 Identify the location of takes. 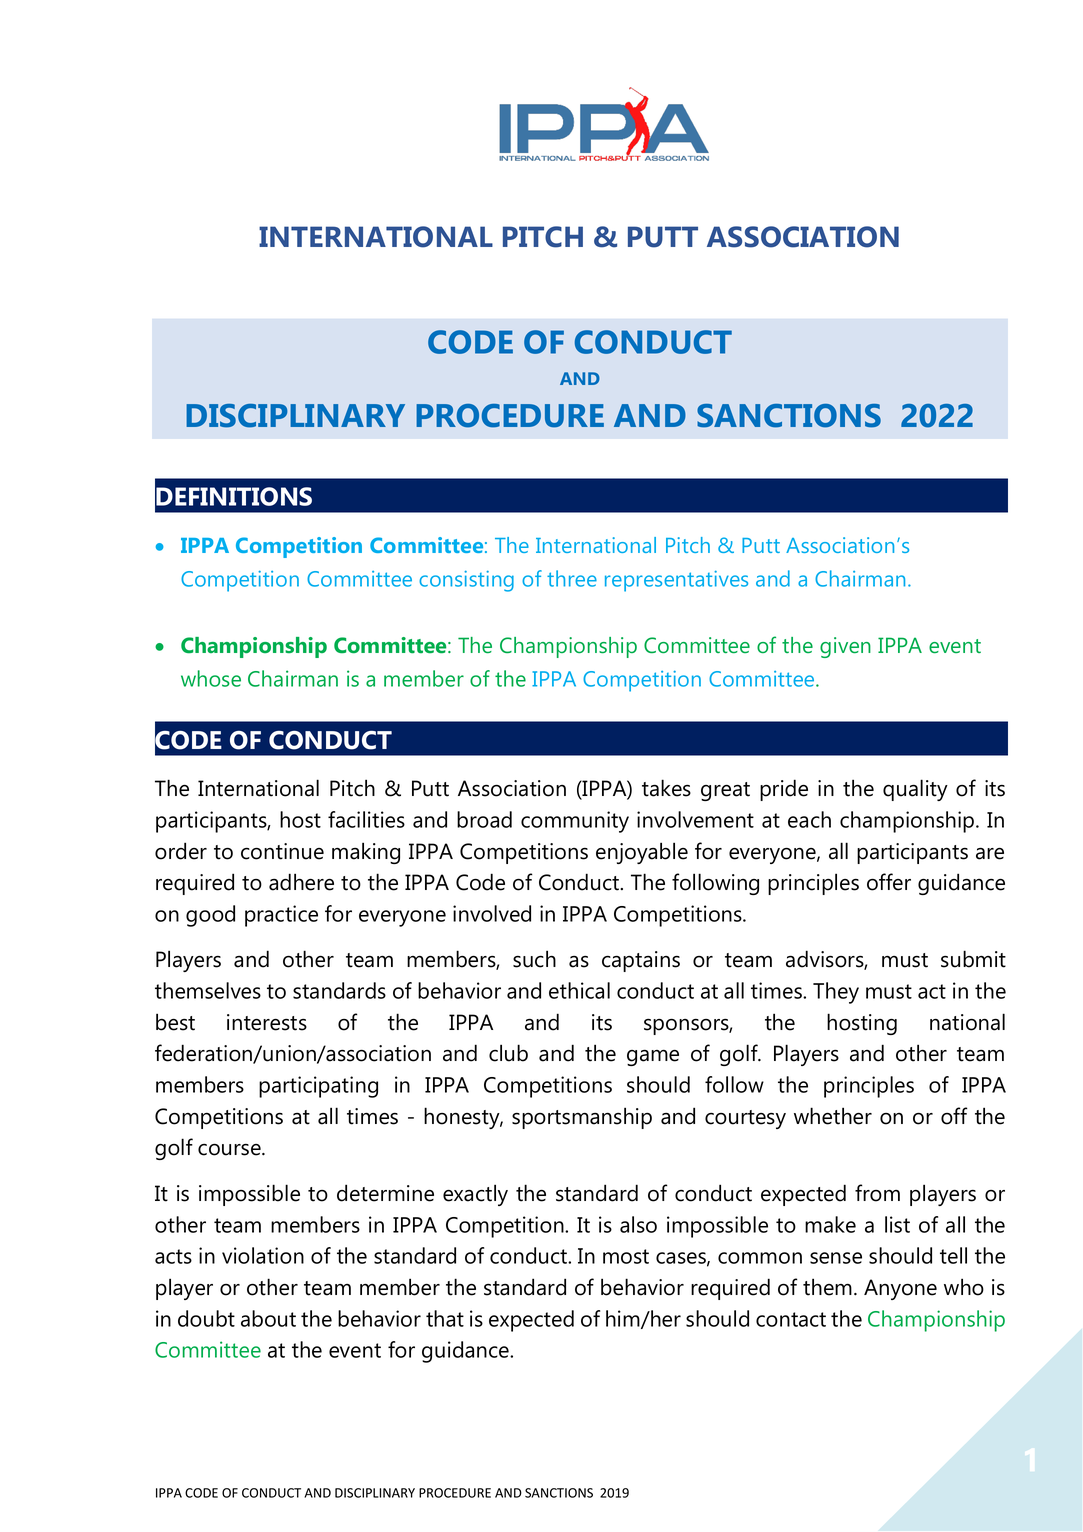
(666, 788).
